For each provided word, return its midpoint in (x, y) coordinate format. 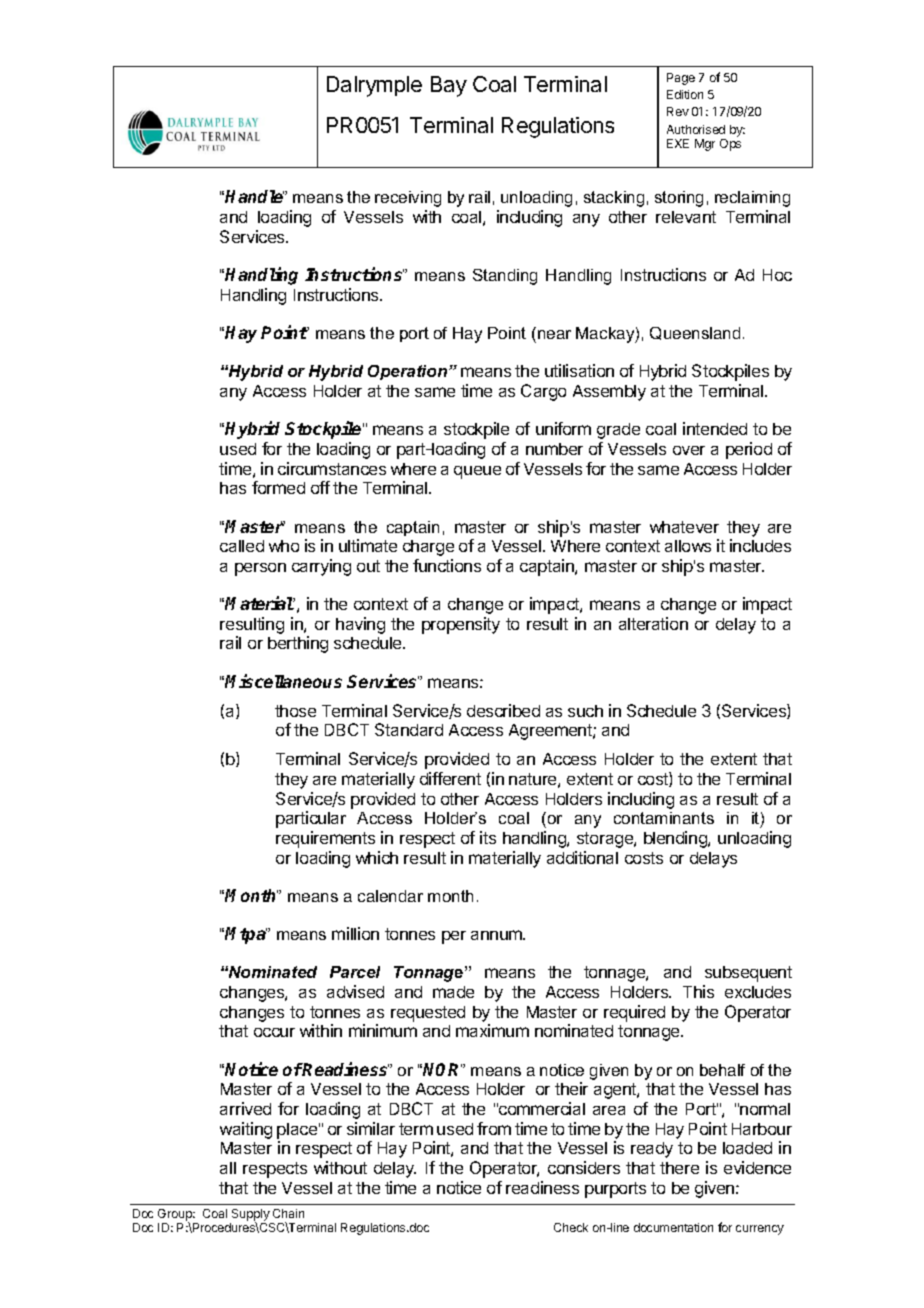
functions (447, 565)
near (554, 334)
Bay (449, 86)
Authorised (696, 129)
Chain (288, 1213)
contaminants (664, 818)
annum (497, 935)
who (284, 546)
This (698, 991)
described (503, 710)
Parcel (355, 972)
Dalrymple (374, 86)
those (295, 711)
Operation (409, 372)
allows (688, 546)
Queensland (695, 333)
